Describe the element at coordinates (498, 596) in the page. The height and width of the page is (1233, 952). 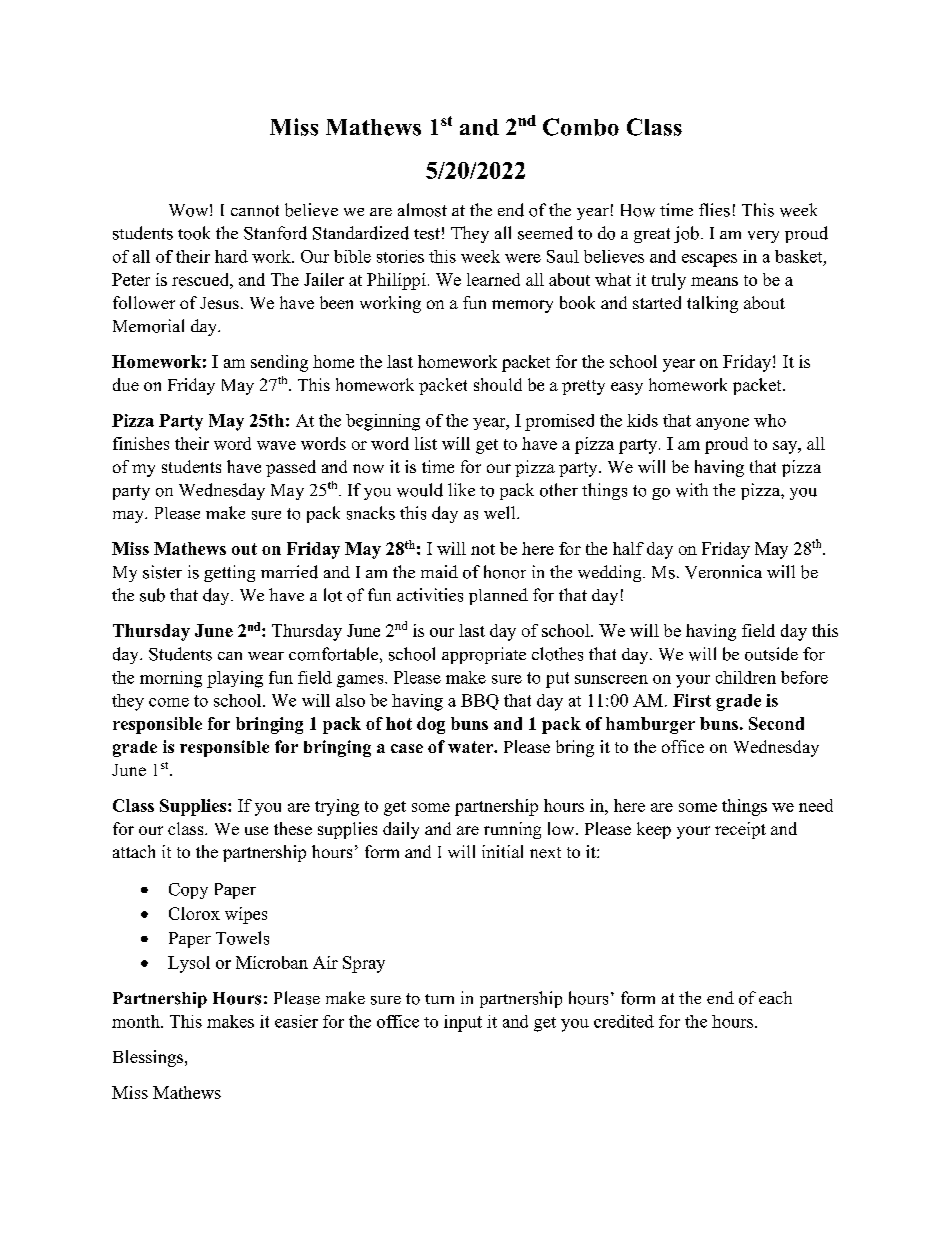
I see `planned` at that location.
